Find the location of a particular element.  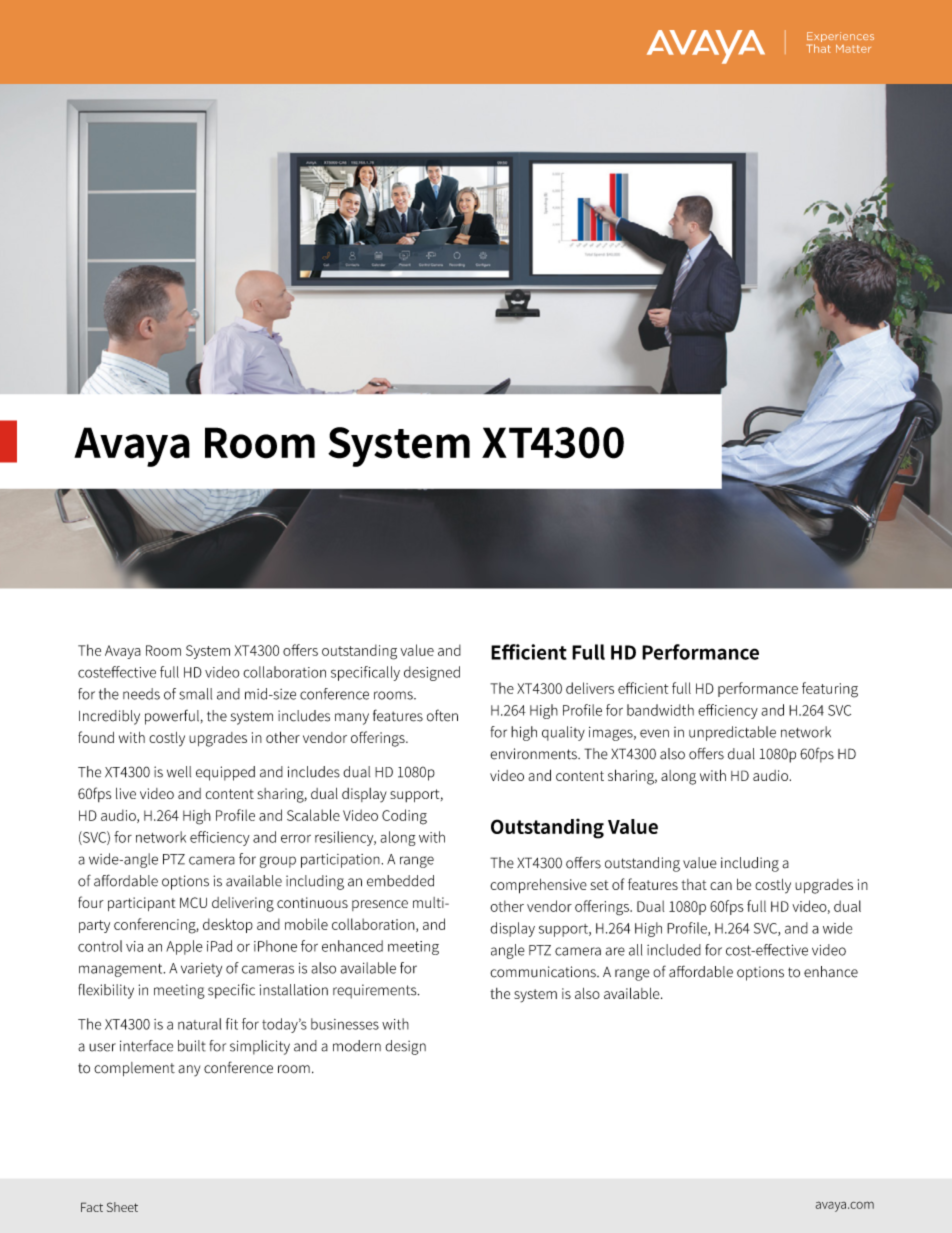

modern is located at coordinates (357, 1046).
